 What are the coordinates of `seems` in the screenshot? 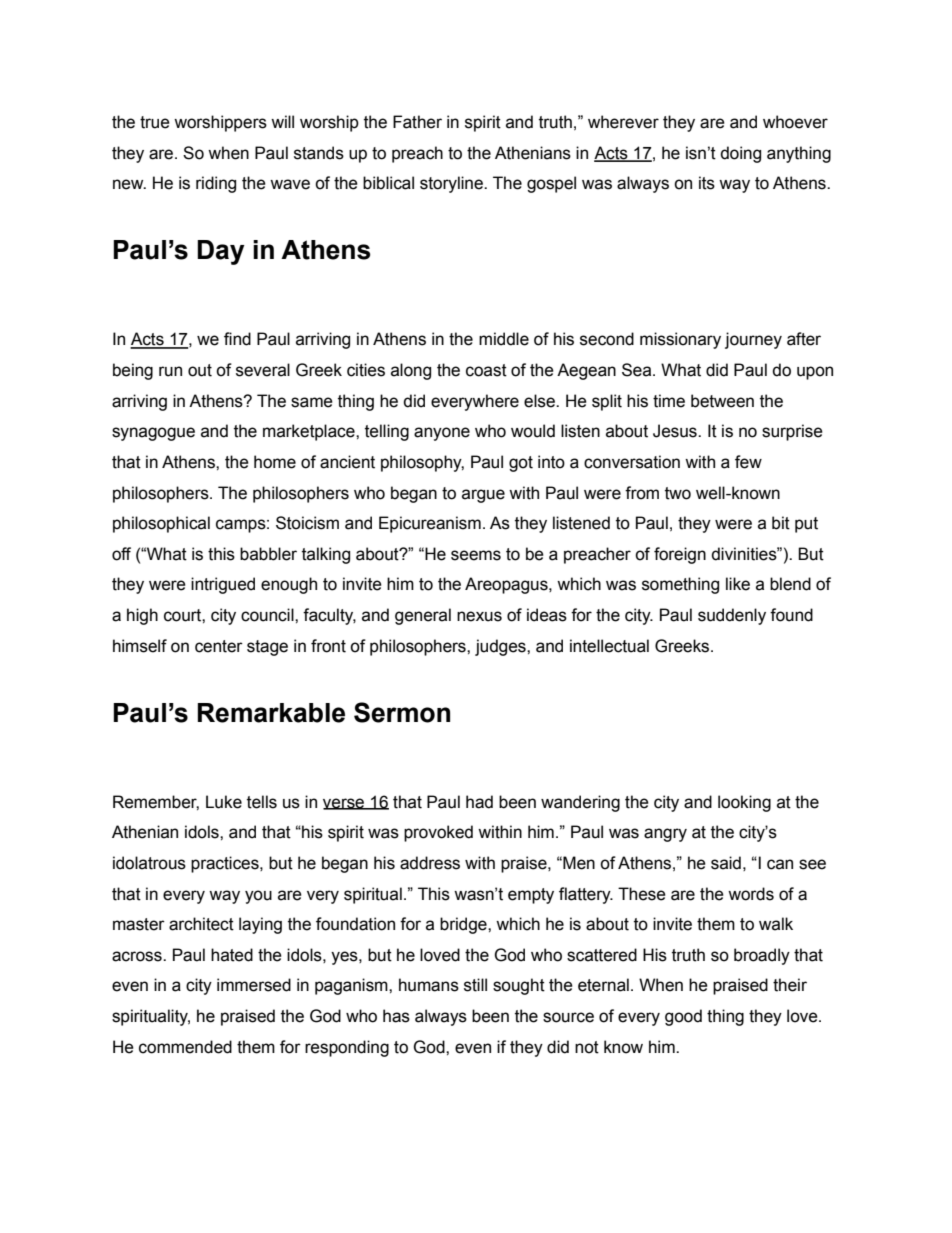 It's located at (476, 555).
